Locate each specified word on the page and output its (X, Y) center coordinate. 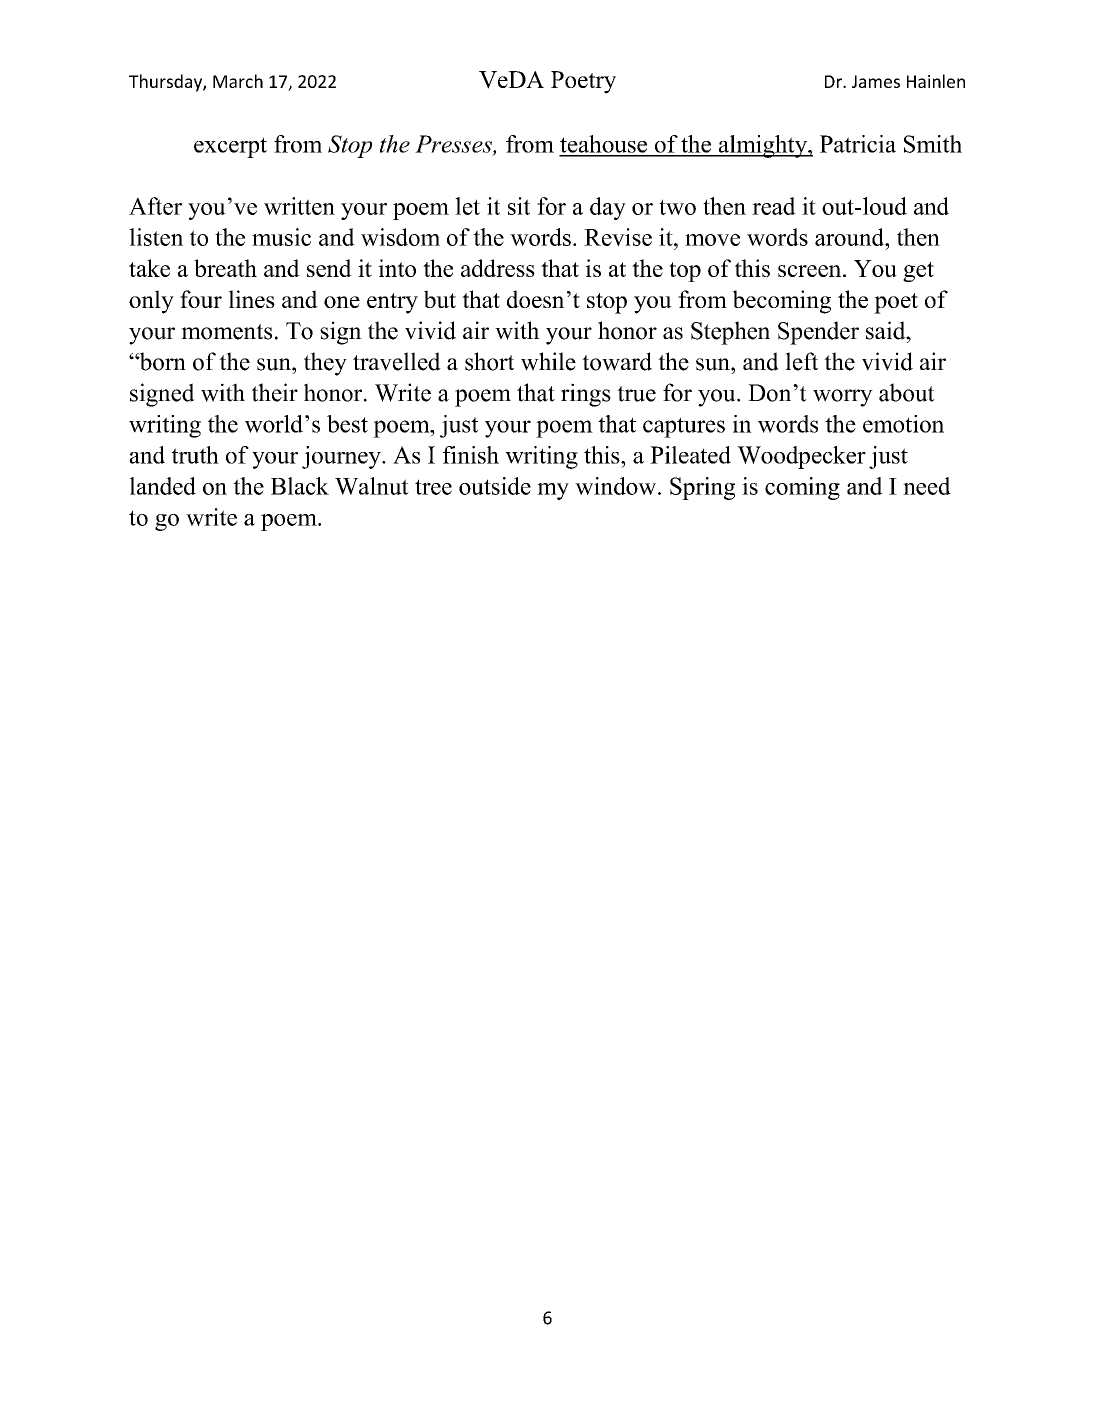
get (918, 272)
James (876, 81)
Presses (454, 145)
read (774, 206)
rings (586, 395)
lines (251, 299)
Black (300, 486)
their (275, 392)
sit (519, 206)
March (238, 81)
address (498, 268)
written (299, 206)
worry (843, 398)
